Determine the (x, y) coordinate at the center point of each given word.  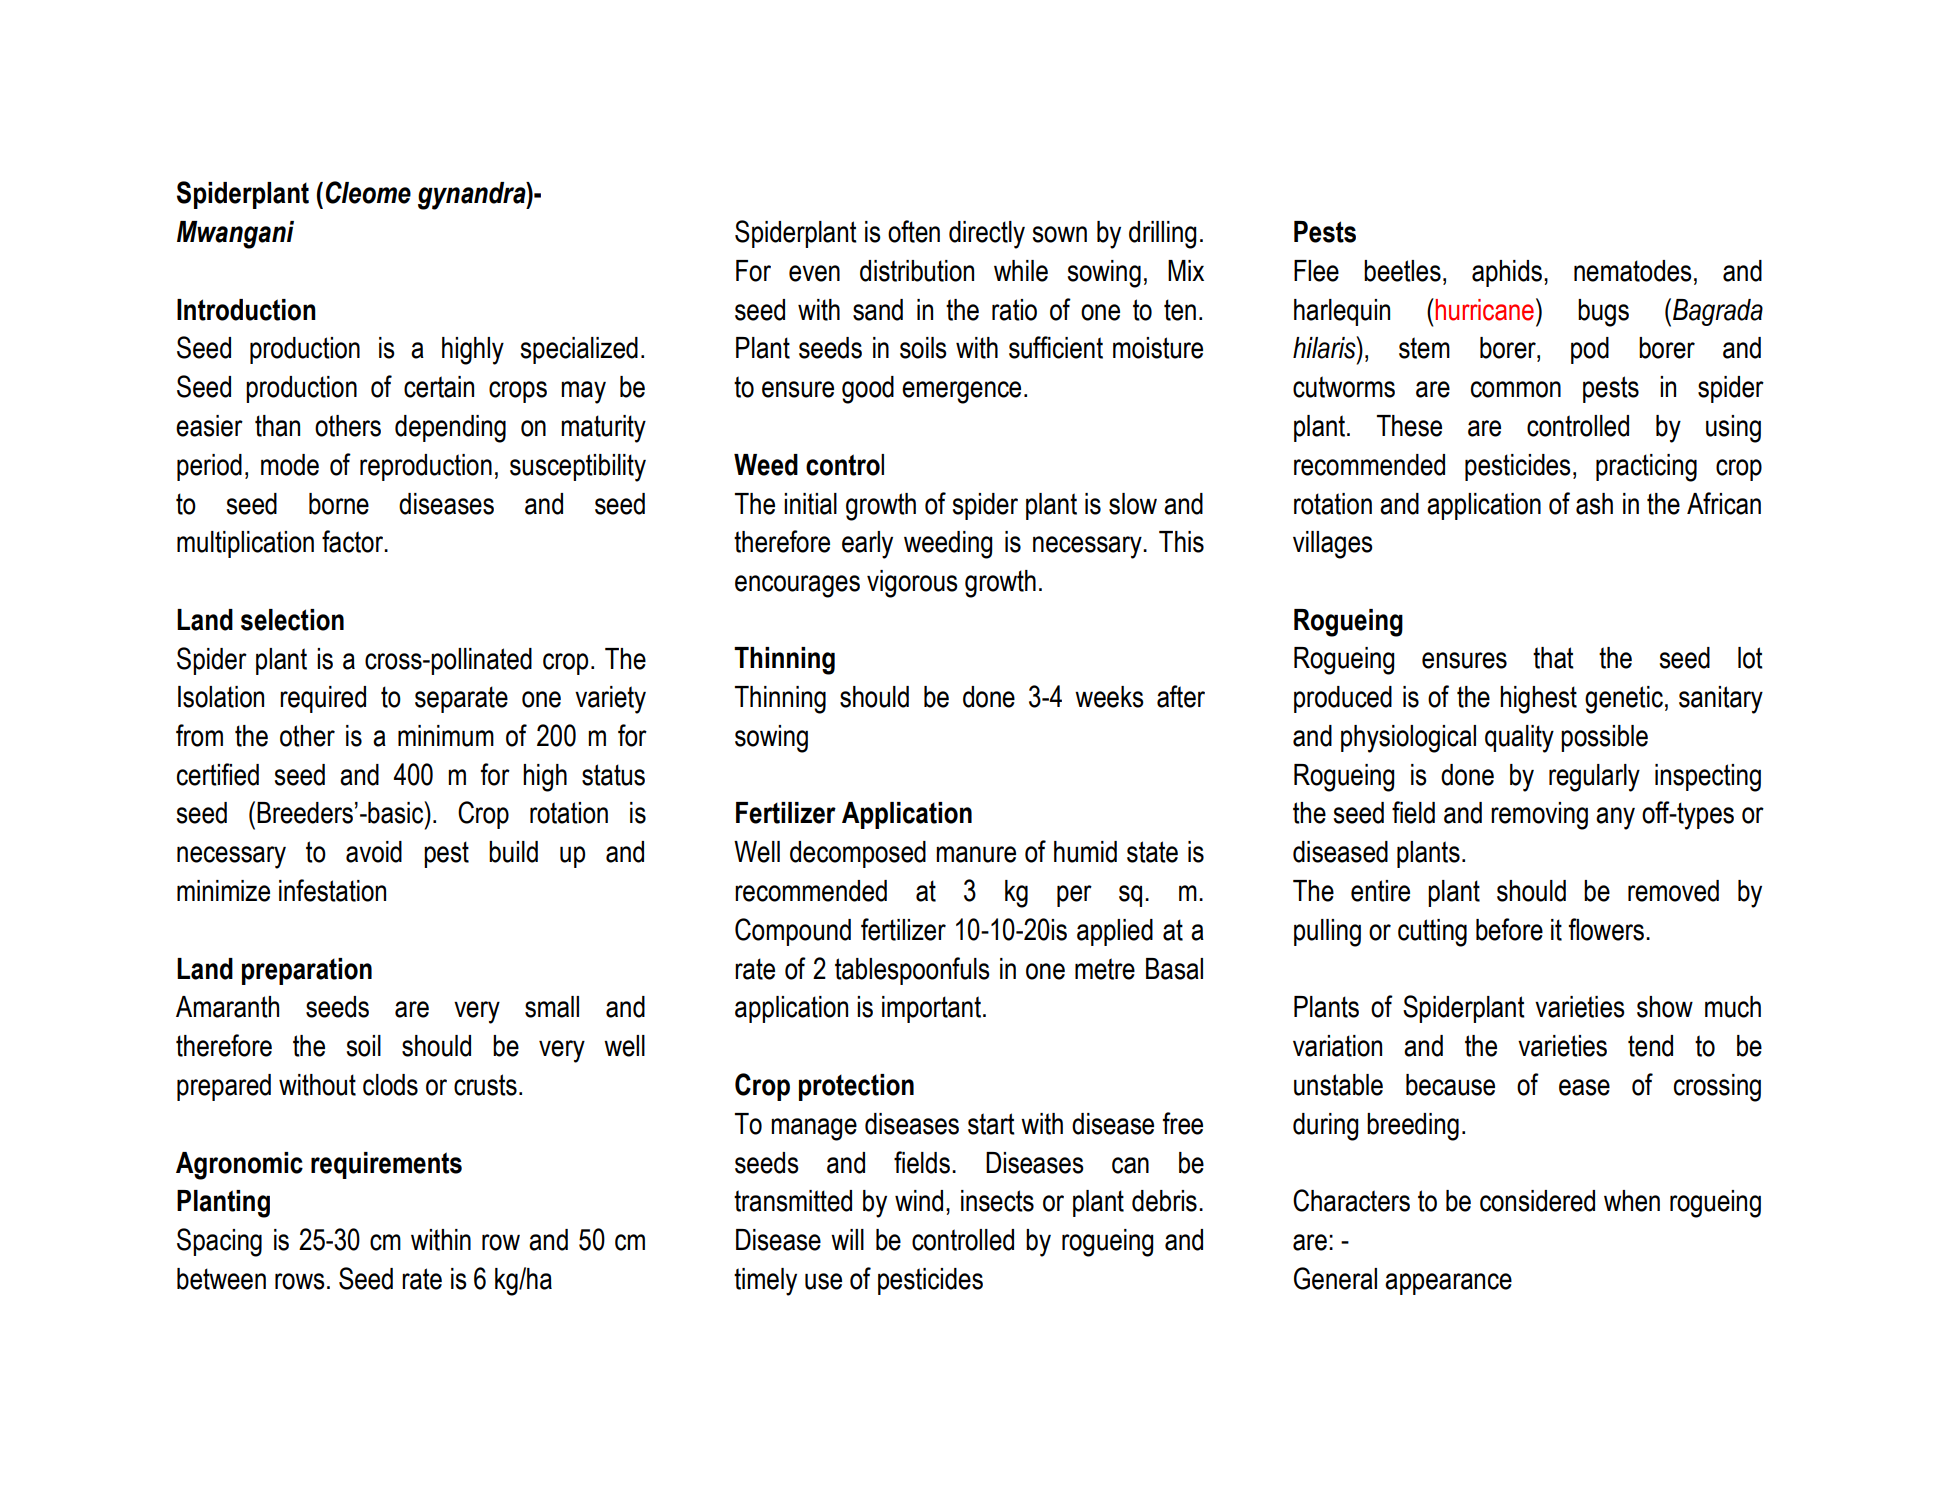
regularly (1594, 778)
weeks (1109, 697)
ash (1594, 504)
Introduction (246, 310)
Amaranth (227, 1007)
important (931, 1009)
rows (300, 1281)
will (847, 1239)
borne (339, 504)
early (867, 545)
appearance (1448, 1284)
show (1665, 1007)
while (1021, 271)
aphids (1507, 273)
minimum (446, 736)
